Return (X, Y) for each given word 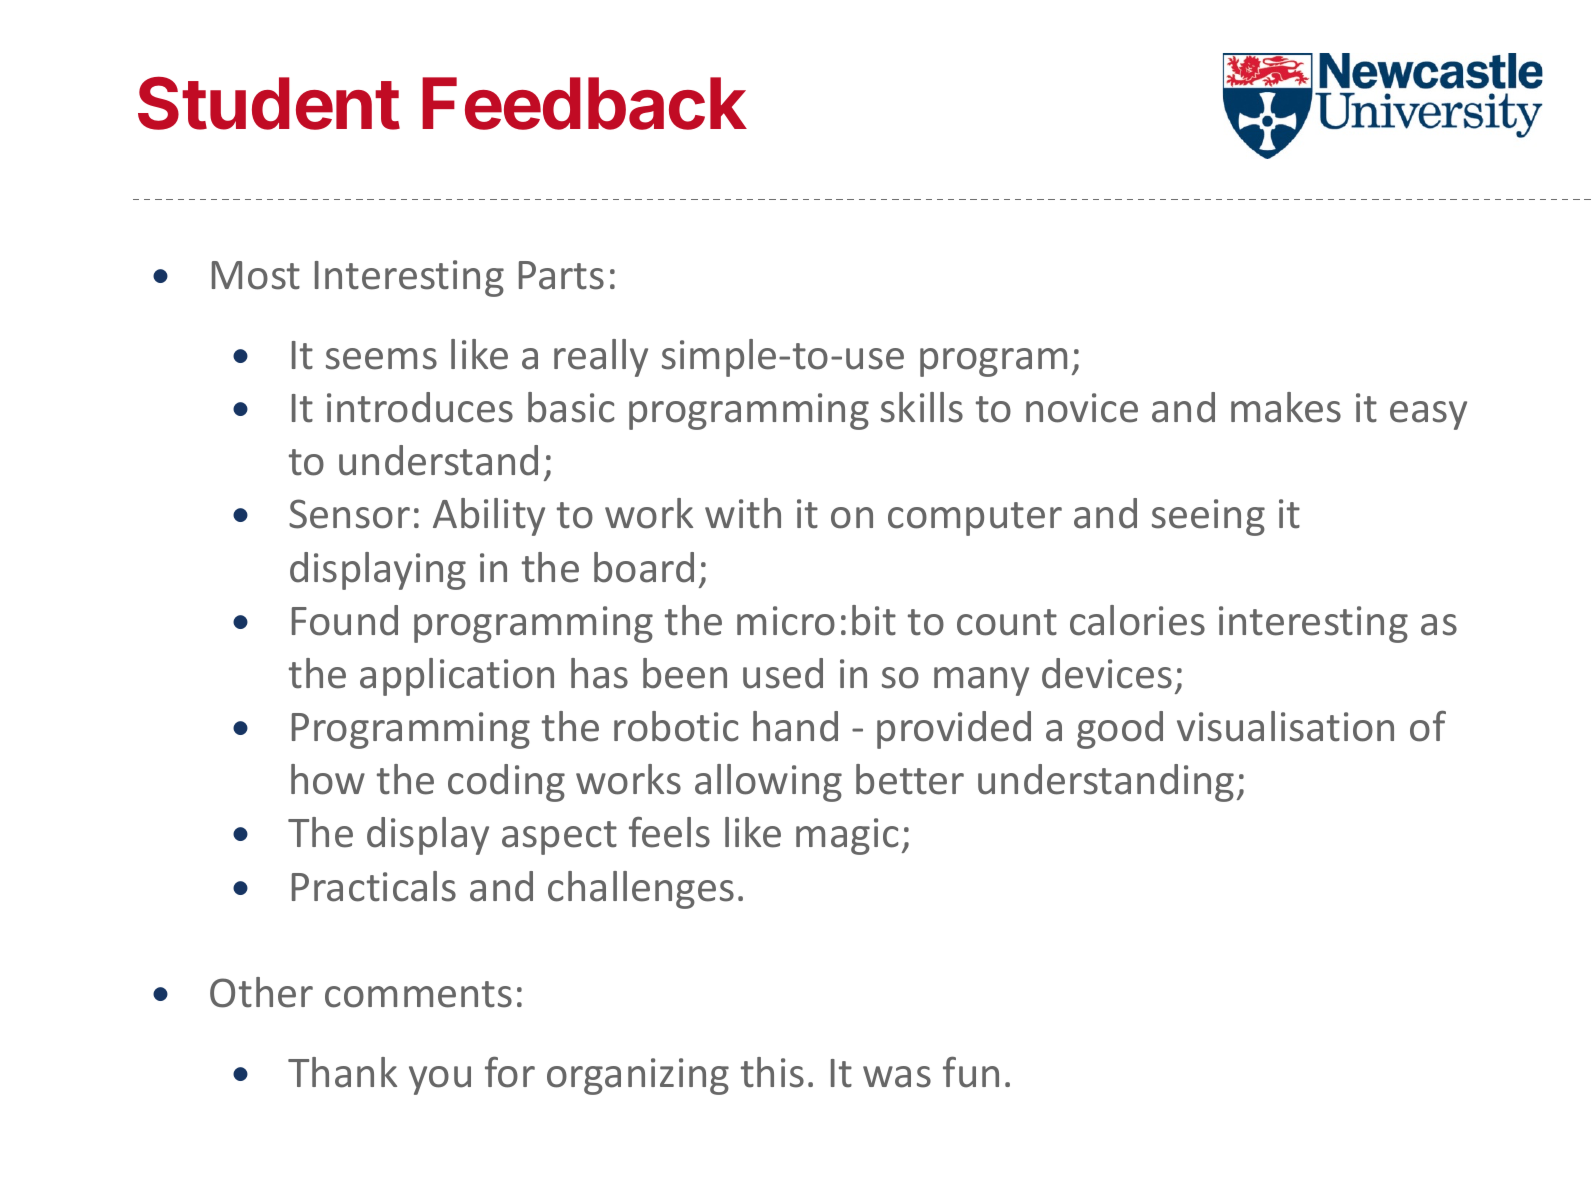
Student (269, 103)
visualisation (1285, 726)
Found (345, 620)
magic (847, 836)
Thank (342, 1072)
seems (381, 359)
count (1007, 622)
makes (1286, 407)
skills (922, 407)
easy (1428, 415)
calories (1137, 620)
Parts (561, 275)
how (328, 779)
